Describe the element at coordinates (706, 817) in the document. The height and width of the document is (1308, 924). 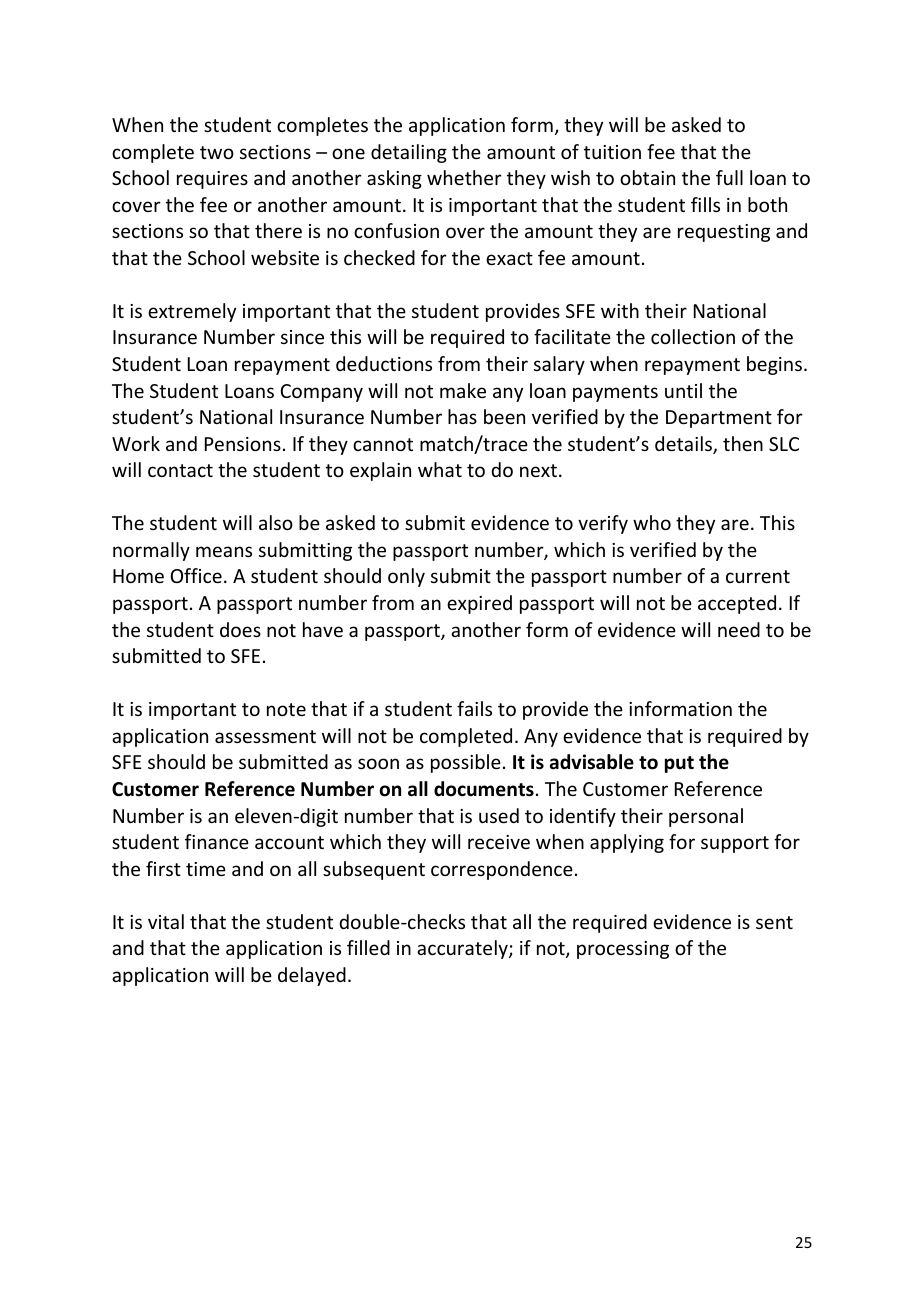
I see `personal` at that location.
